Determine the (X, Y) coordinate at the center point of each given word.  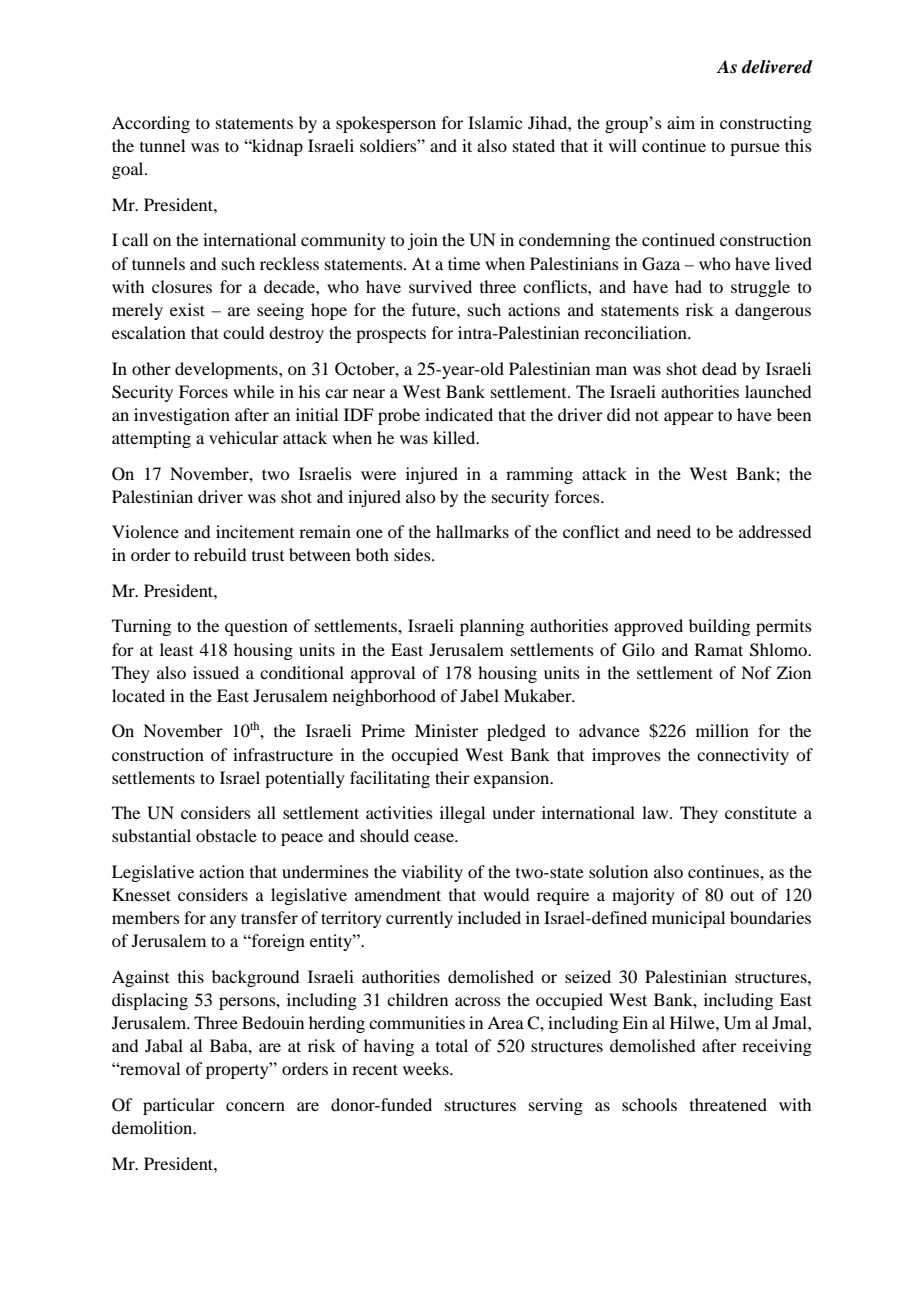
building (719, 627)
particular (179, 1106)
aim (681, 122)
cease (435, 837)
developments (227, 370)
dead (719, 368)
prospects (391, 336)
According (151, 124)
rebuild (220, 554)
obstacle (226, 835)
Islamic (495, 122)
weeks (427, 1068)
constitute (761, 812)
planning (492, 627)
